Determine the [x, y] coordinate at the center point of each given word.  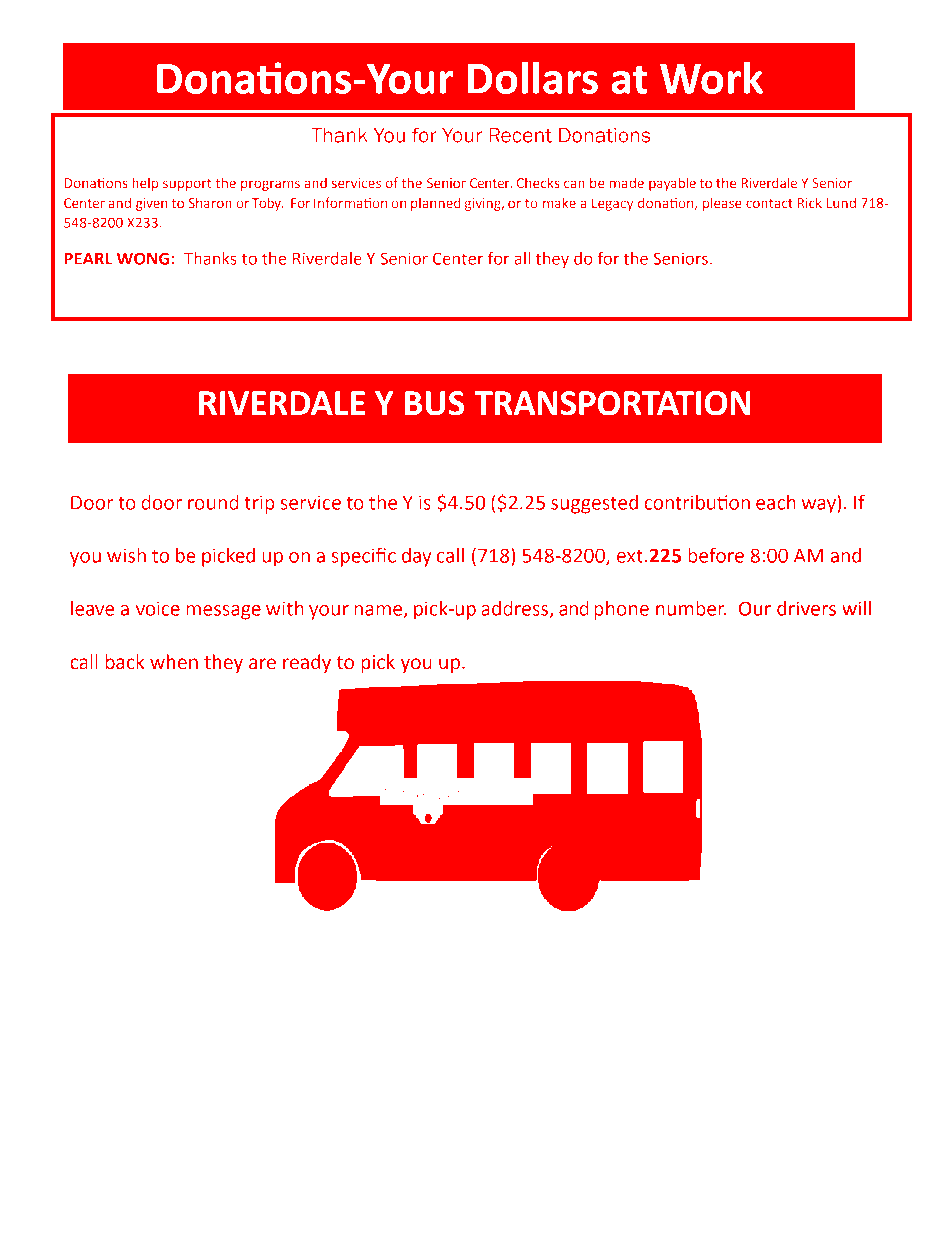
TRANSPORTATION [612, 403]
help [145, 184]
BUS [434, 403]
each [776, 502]
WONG [143, 258]
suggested [594, 504]
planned [436, 204]
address [516, 609]
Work [711, 77]
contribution [697, 502]
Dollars [532, 77]
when [174, 662]
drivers [806, 608]
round [213, 502]
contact [769, 204]
